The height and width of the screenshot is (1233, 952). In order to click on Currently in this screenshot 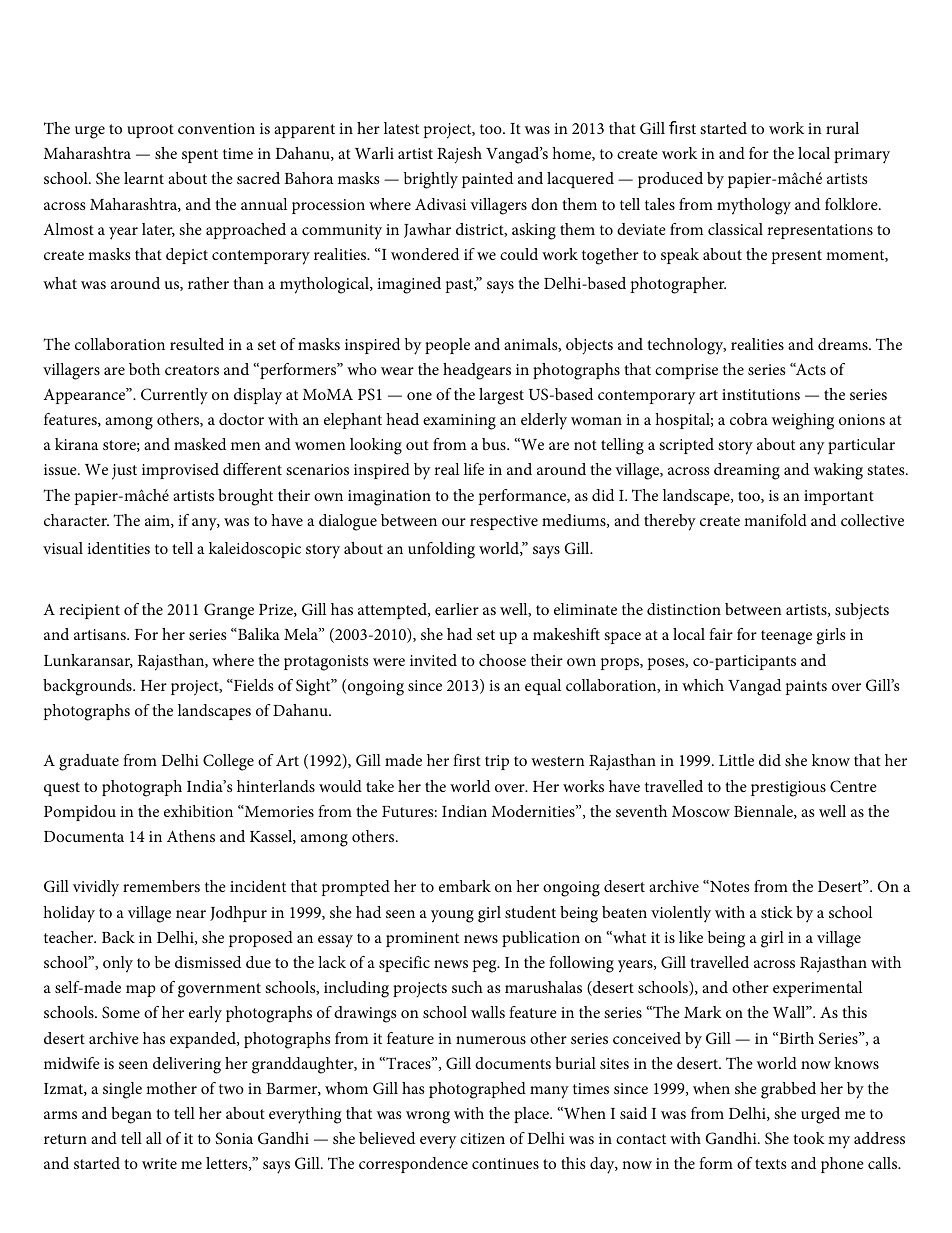, I will do `click(174, 396)`.
